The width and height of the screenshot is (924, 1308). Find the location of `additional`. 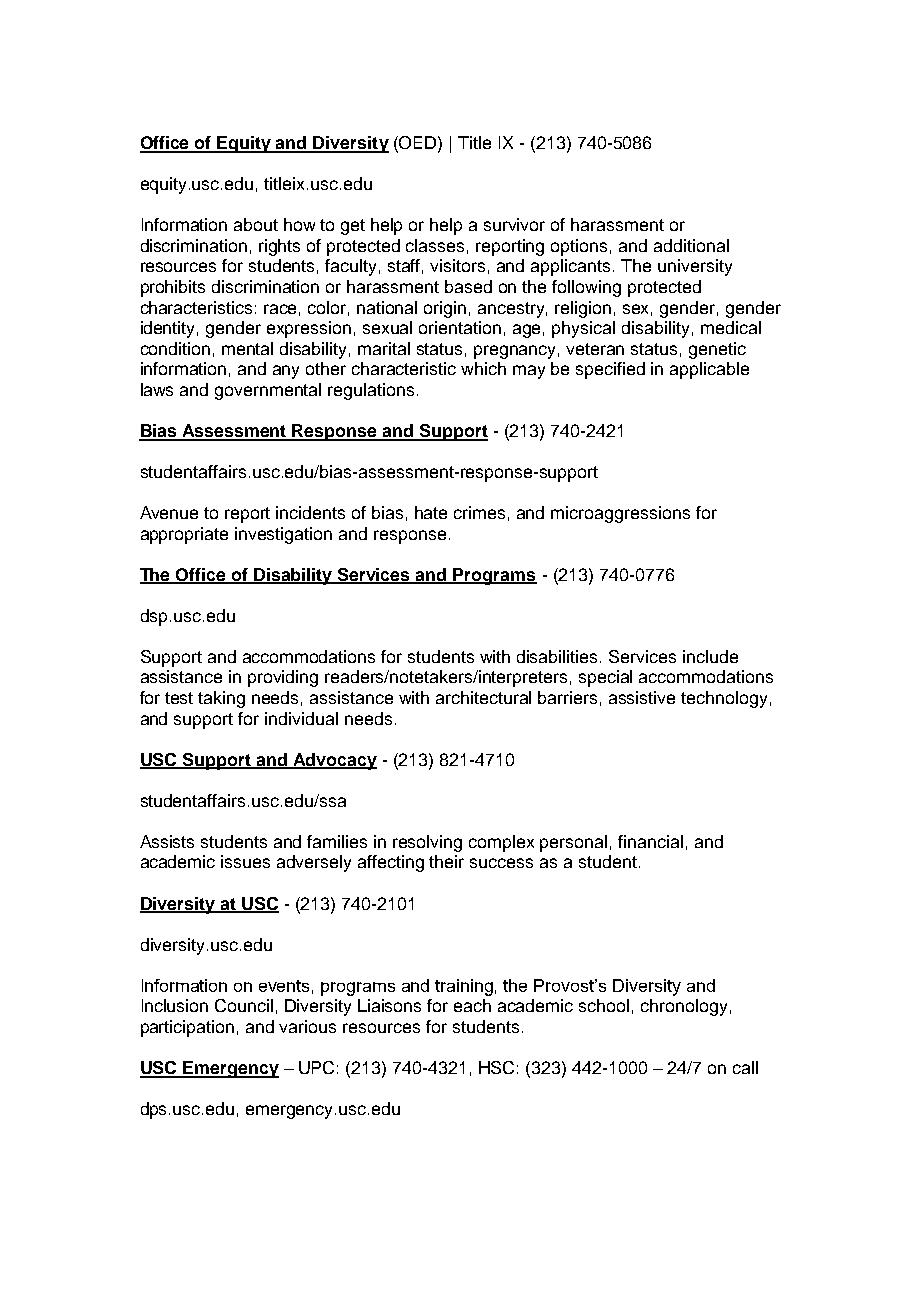

additional is located at coordinates (691, 245).
